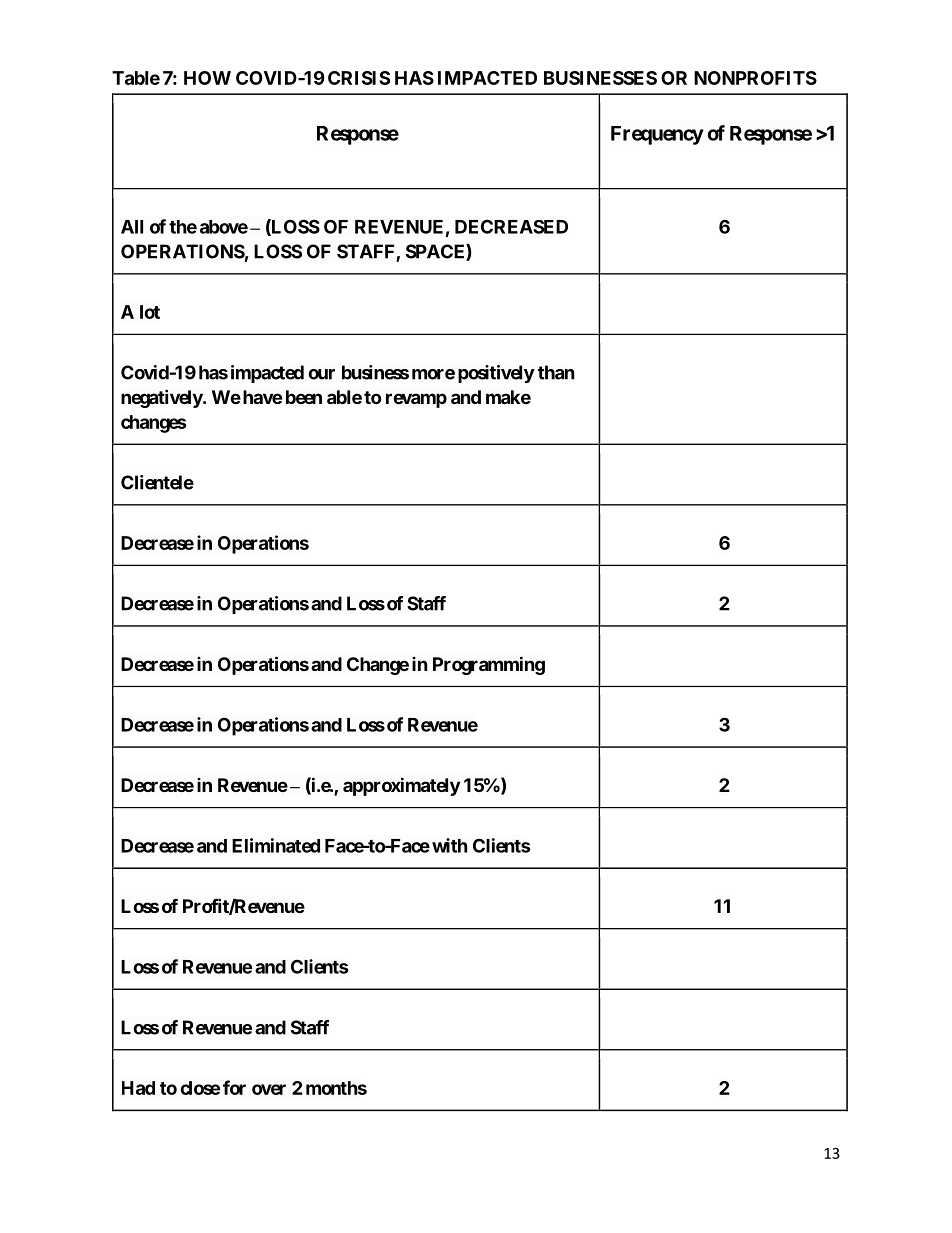 This image has height=1233, width=952. Describe the element at coordinates (150, 312) in the image. I see `lot` at that location.
